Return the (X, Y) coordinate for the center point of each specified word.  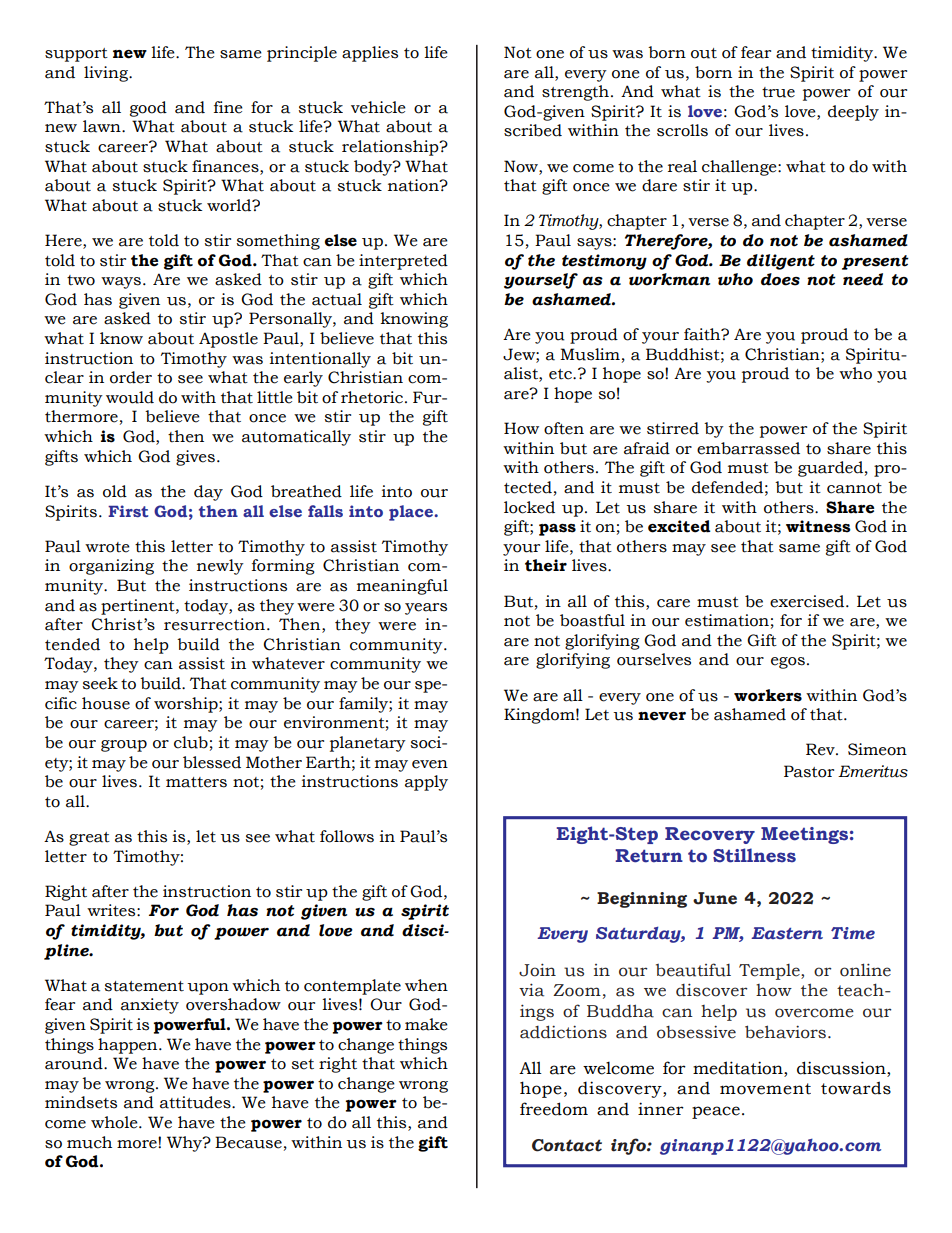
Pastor (809, 771)
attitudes (196, 1102)
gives (195, 458)
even (430, 764)
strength (575, 93)
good (148, 109)
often (564, 428)
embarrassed (748, 448)
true (778, 92)
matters (196, 782)
